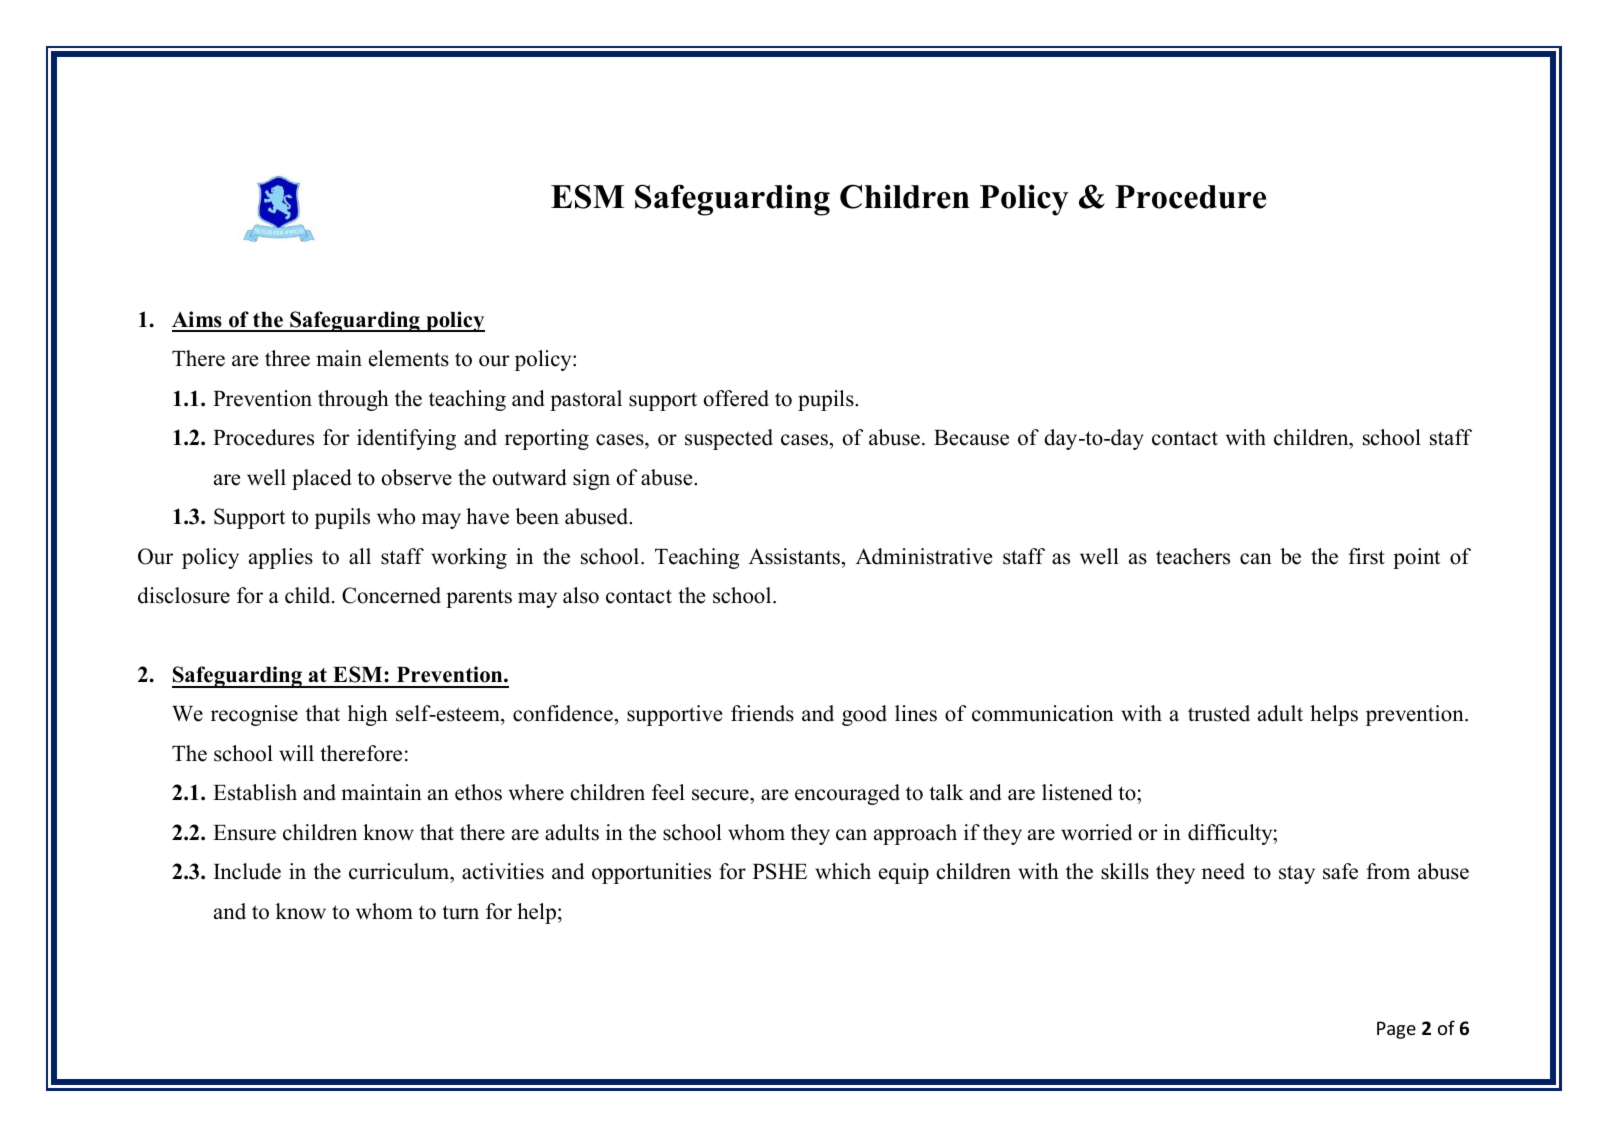 Image resolution: width=1607 pixels, height=1136 pixels. What do you see at coordinates (460, 912) in the image?
I see `turn` at bounding box center [460, 912].
